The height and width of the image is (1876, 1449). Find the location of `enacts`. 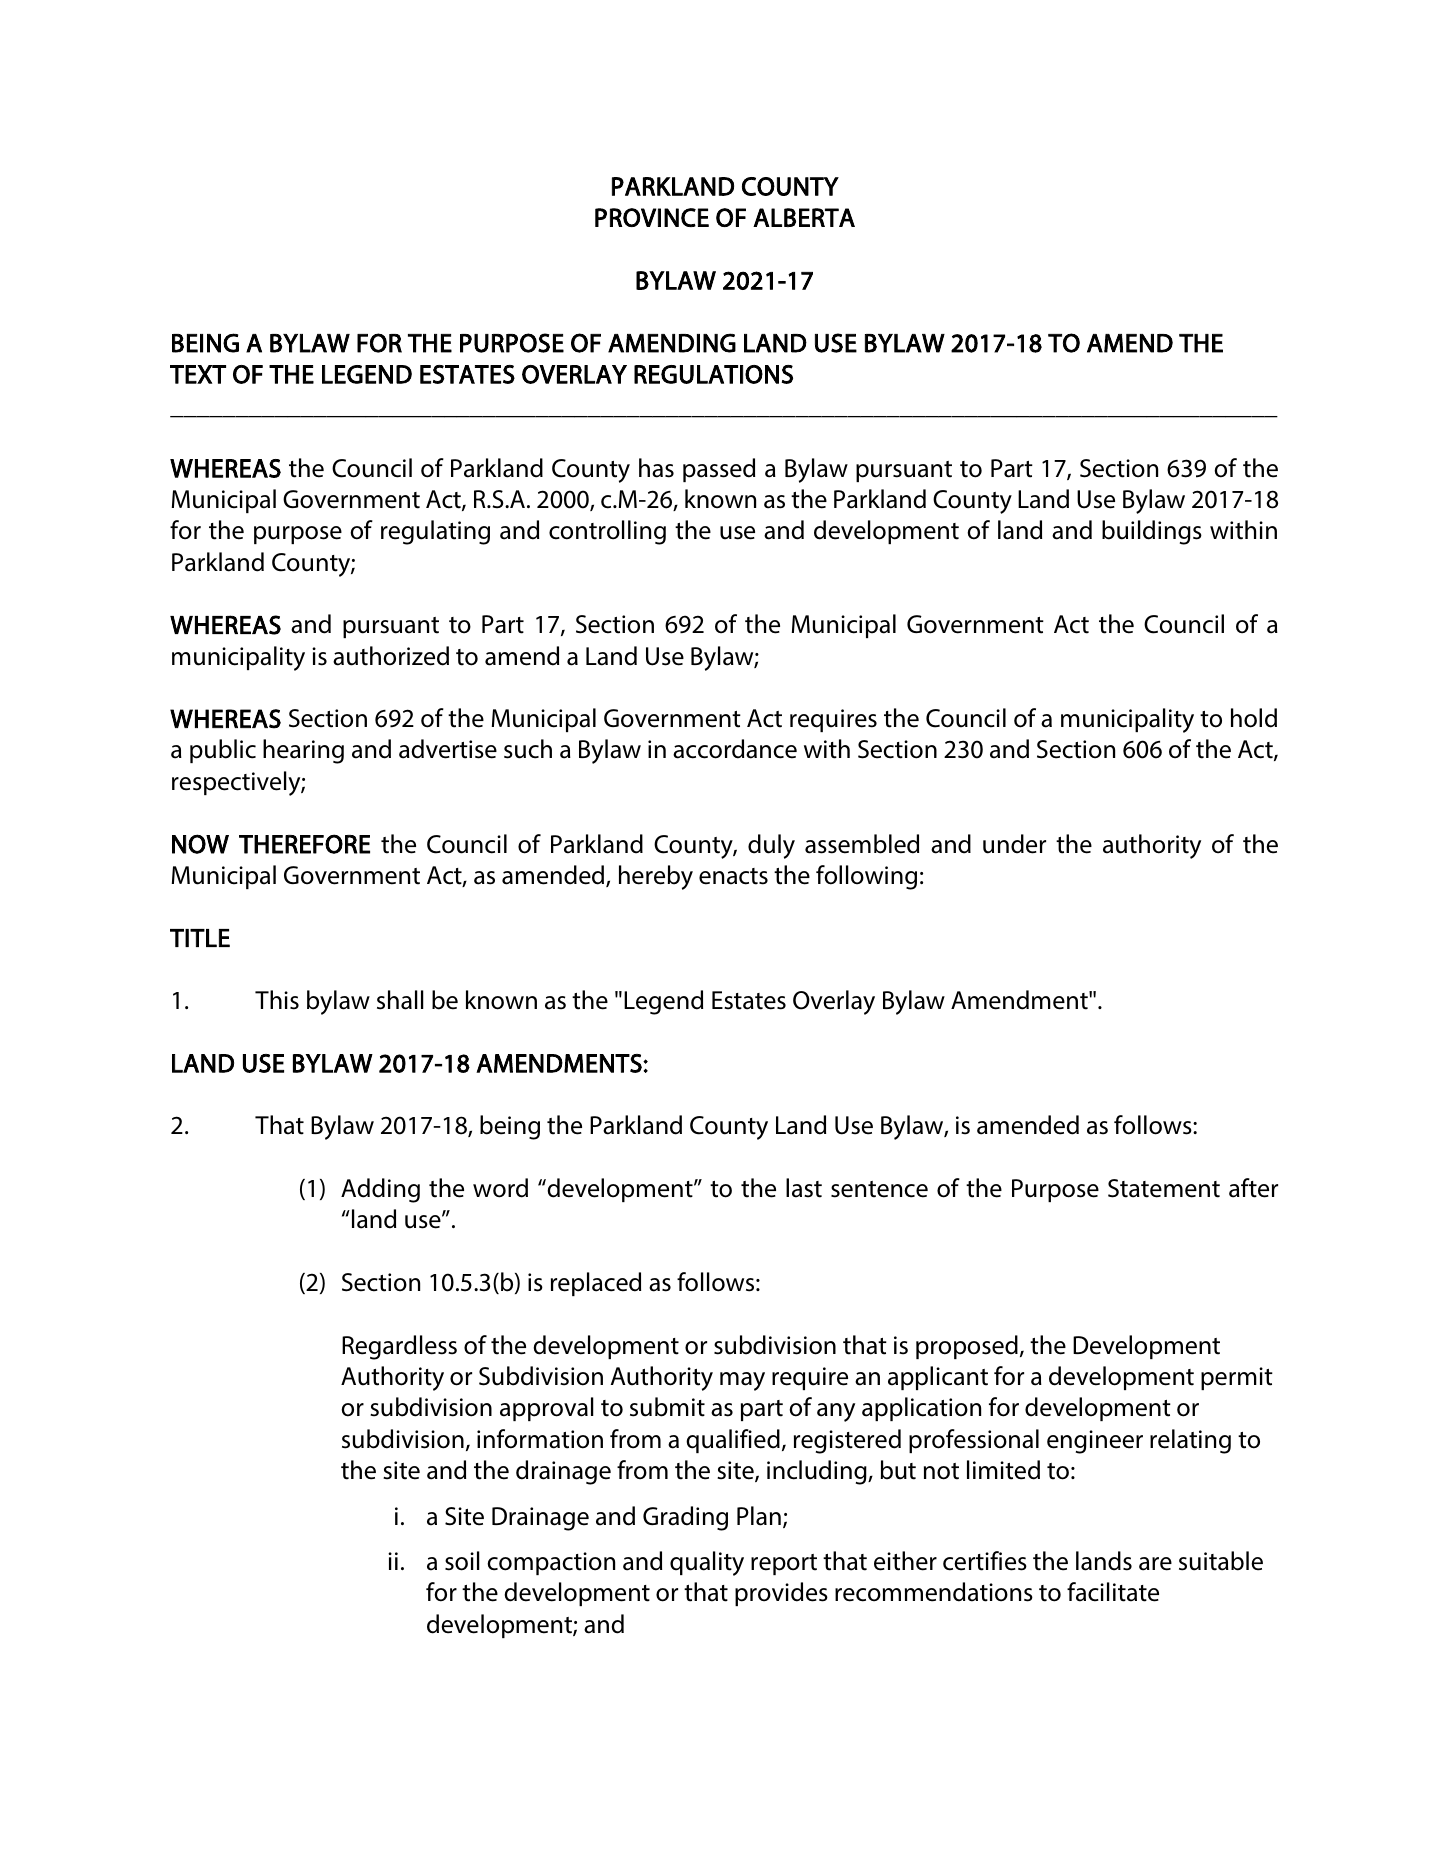

enacts is located at coordinates (733, 876).
